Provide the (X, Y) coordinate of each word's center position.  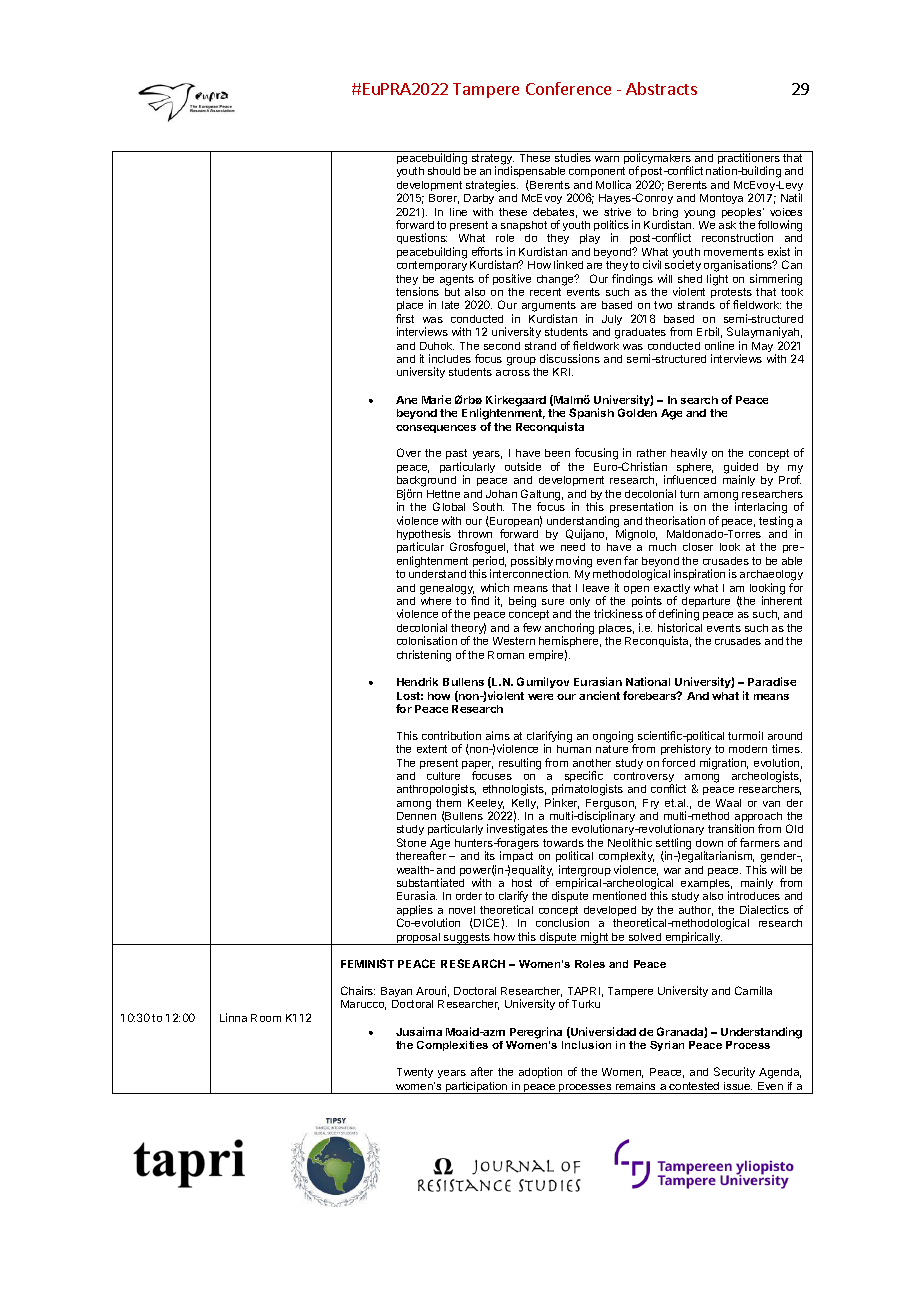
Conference (568, 88)
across (513, 373)
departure (706, 603)
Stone (411, 842)
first (405, 318)
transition (731, 828)
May (764, 348)
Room (266, 1018)
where (436, 601)
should (444, 171)
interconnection (530, 573)
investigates (517, 831)
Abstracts (661, 88)
